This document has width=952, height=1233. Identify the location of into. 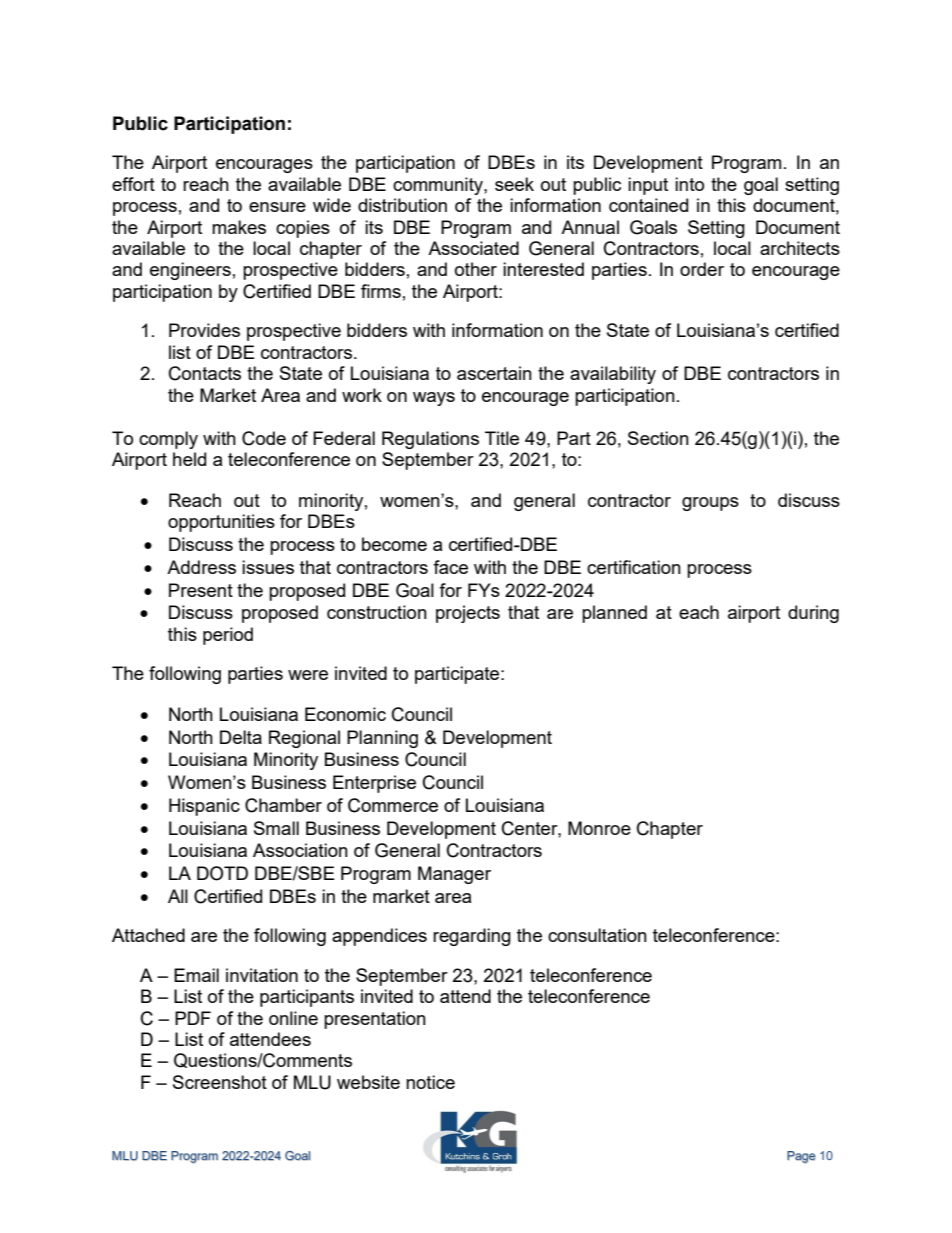
(689, 184).
